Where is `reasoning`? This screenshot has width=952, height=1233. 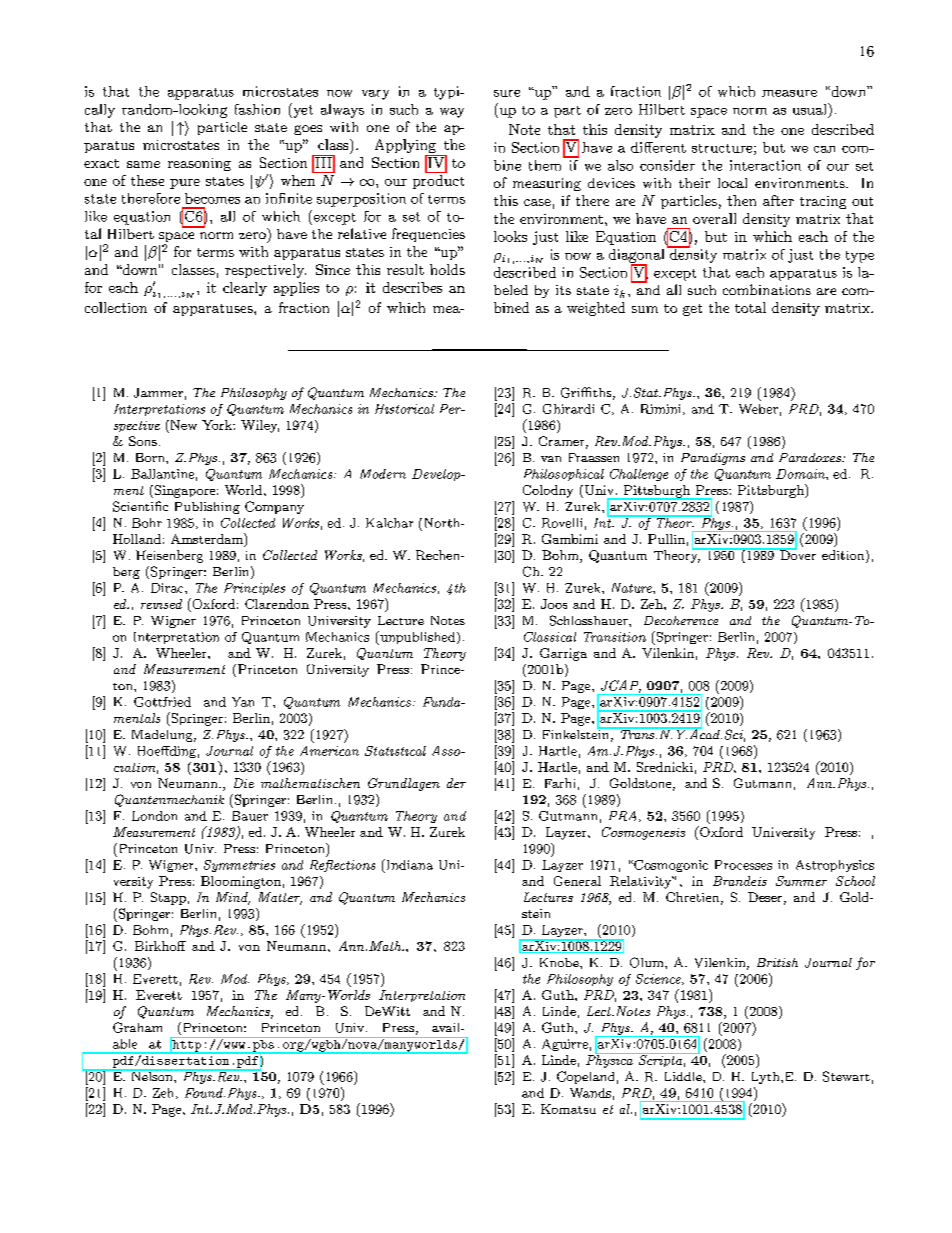
reasoning is located at coordinates (199, 164).
